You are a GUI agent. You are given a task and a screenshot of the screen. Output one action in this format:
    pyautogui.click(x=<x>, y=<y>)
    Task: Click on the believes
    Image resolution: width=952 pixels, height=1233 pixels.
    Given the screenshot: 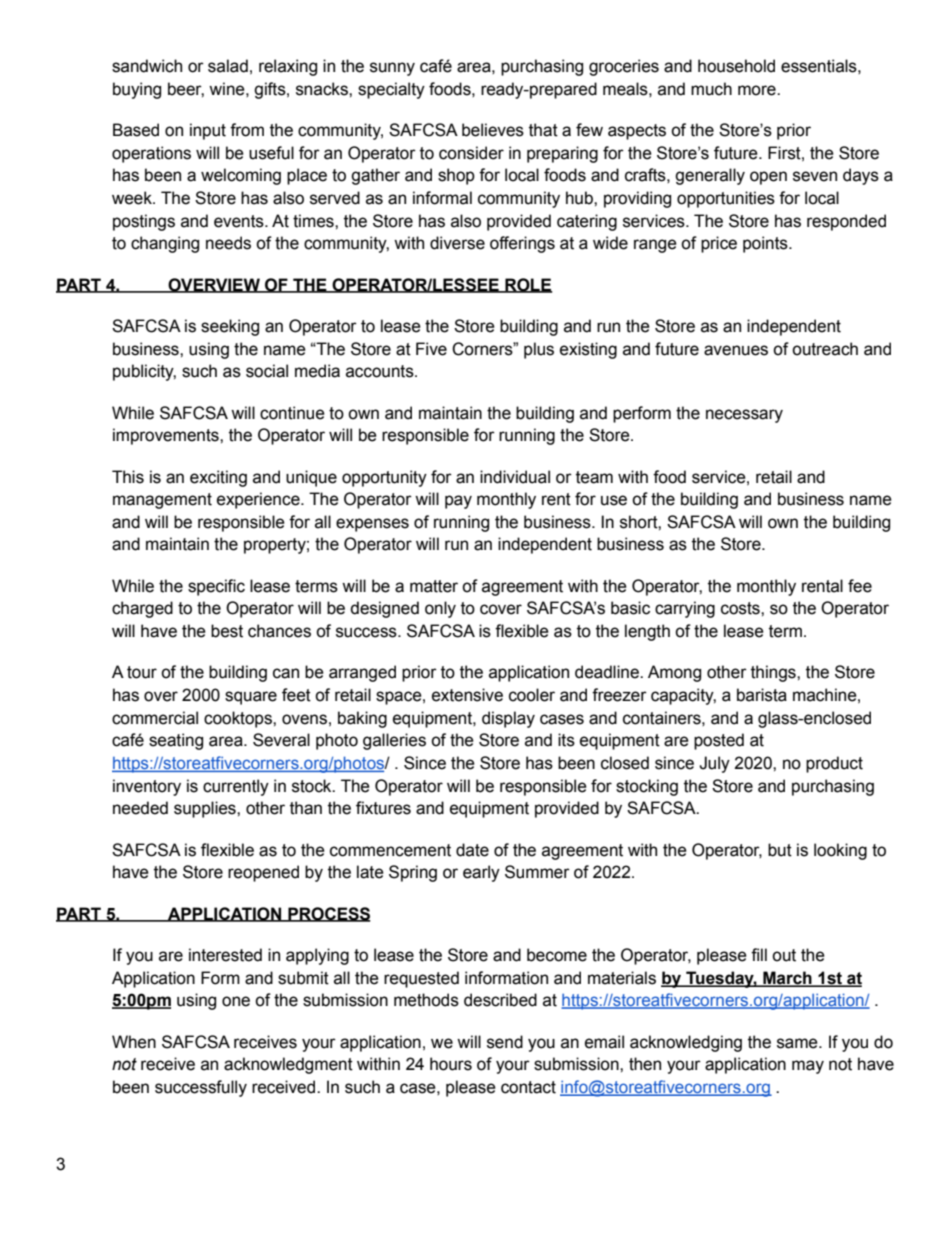 What is the action you would take?
    pyautogui.click(x=493, y=130)
